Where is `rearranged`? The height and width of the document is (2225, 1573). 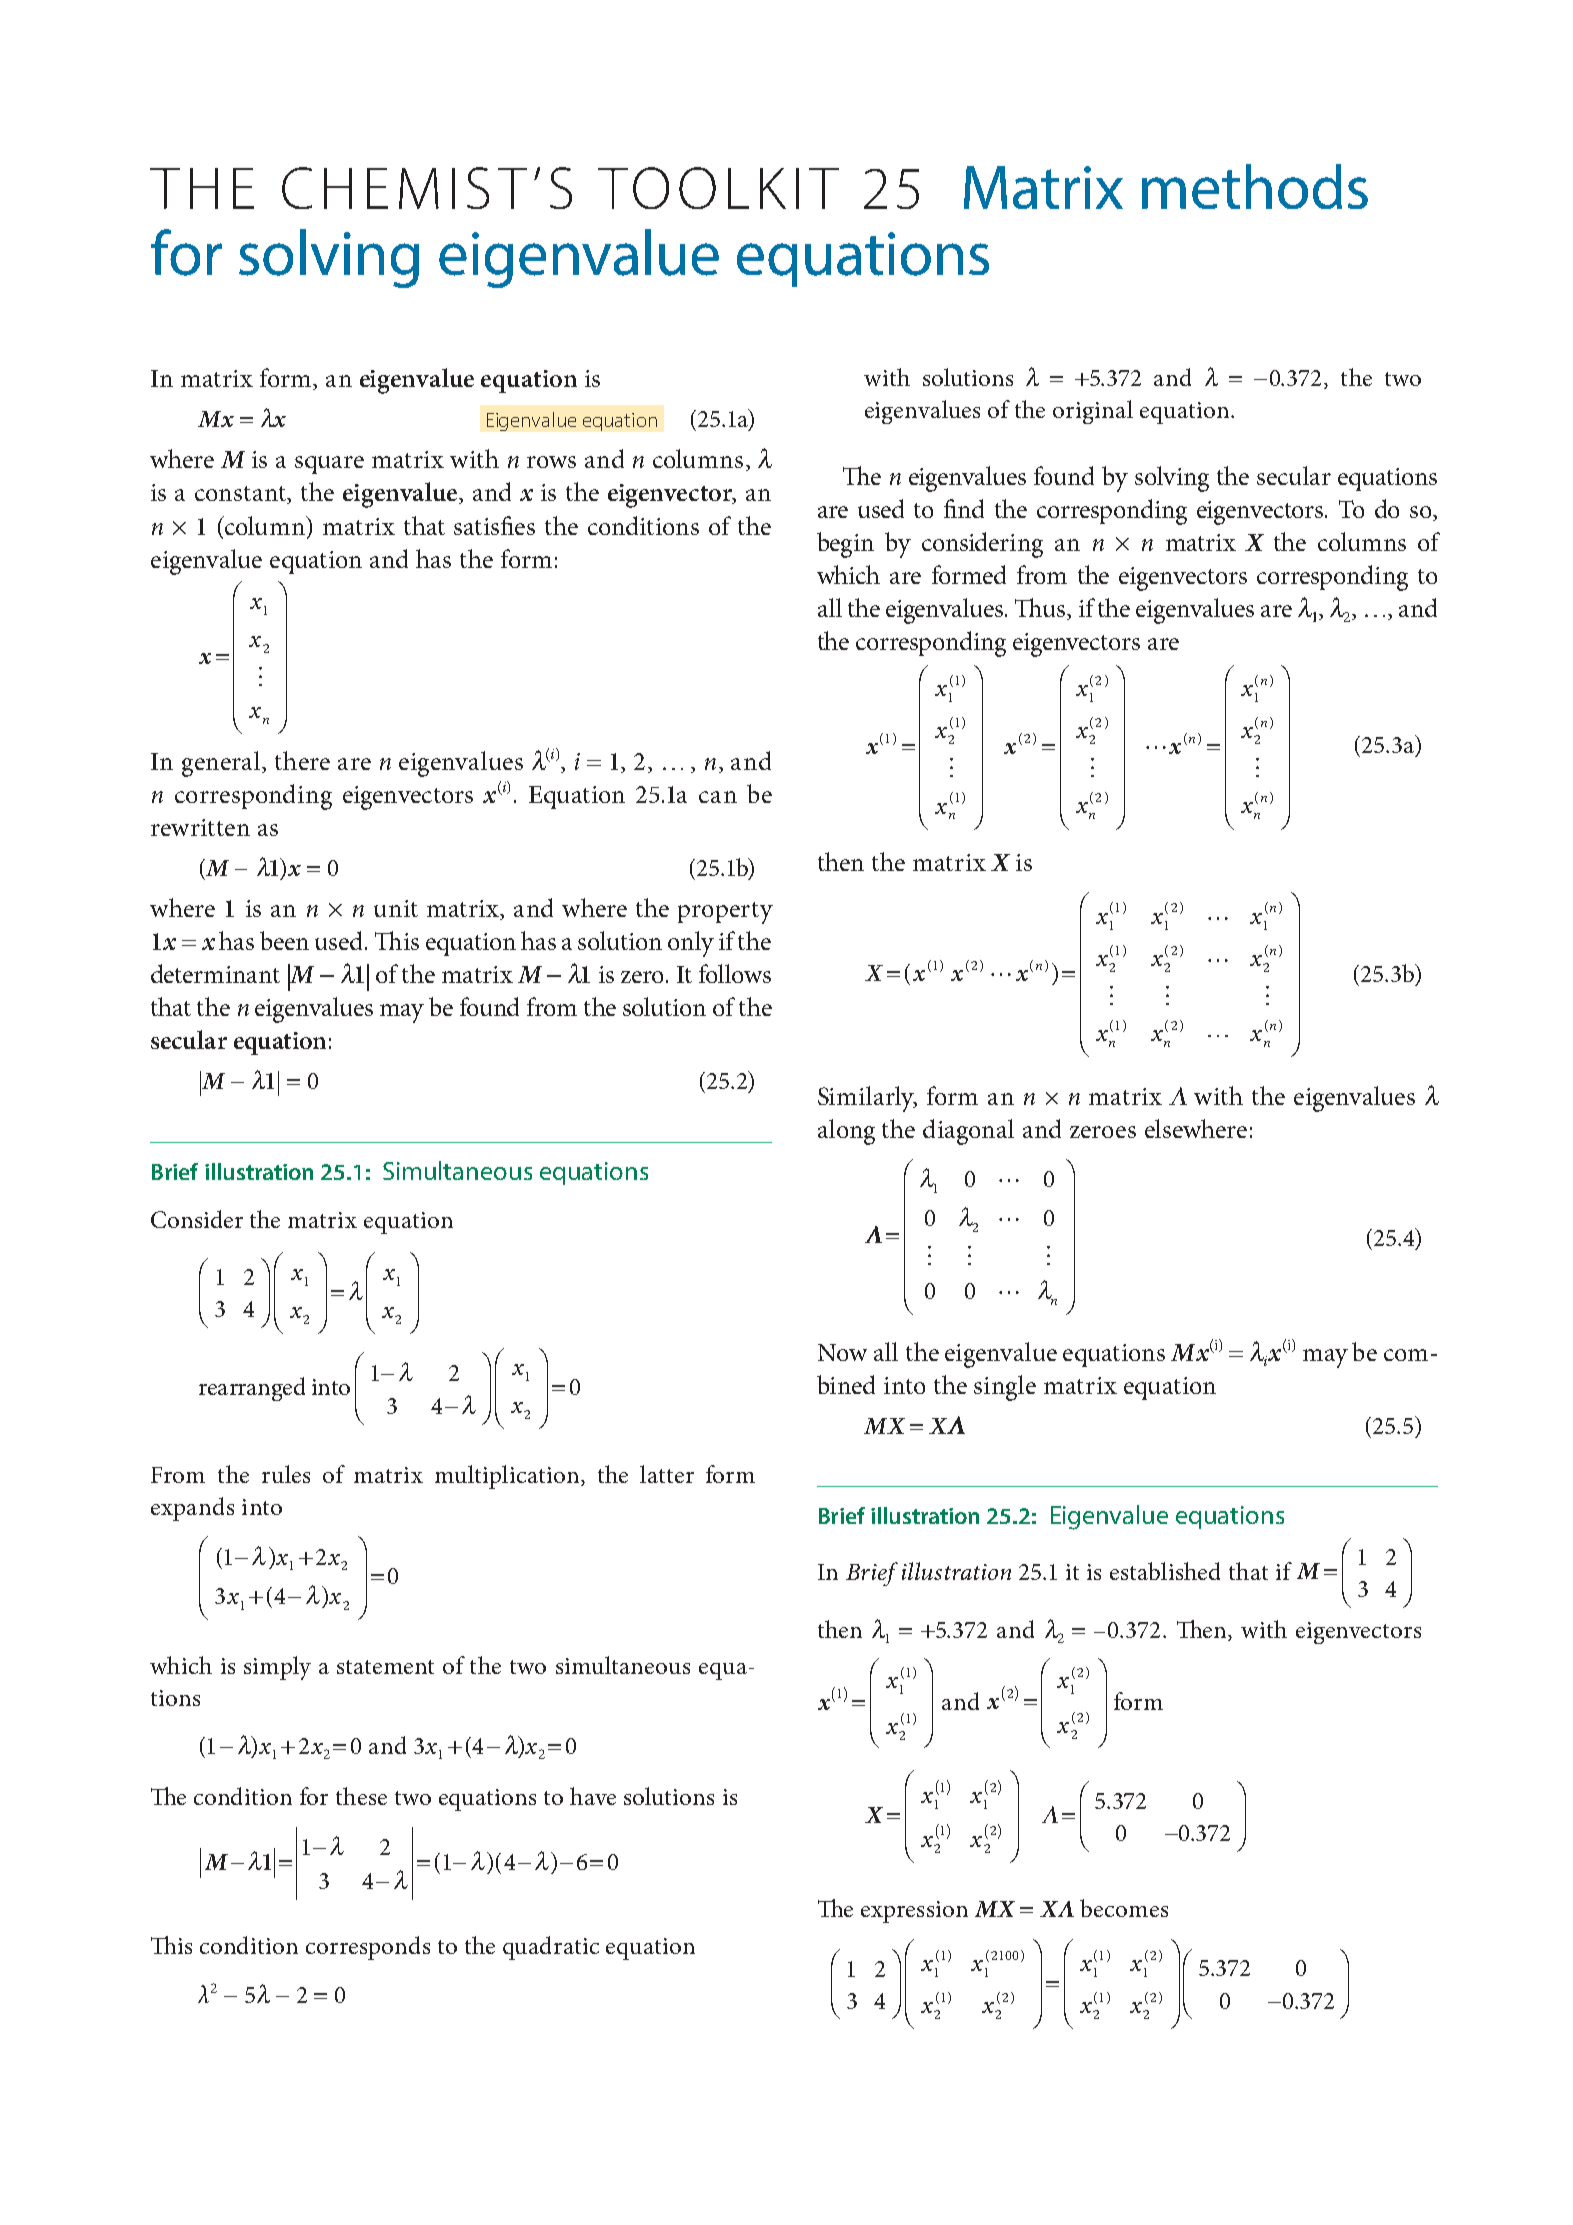
rearranged is located at coordinates (252, 1389).
